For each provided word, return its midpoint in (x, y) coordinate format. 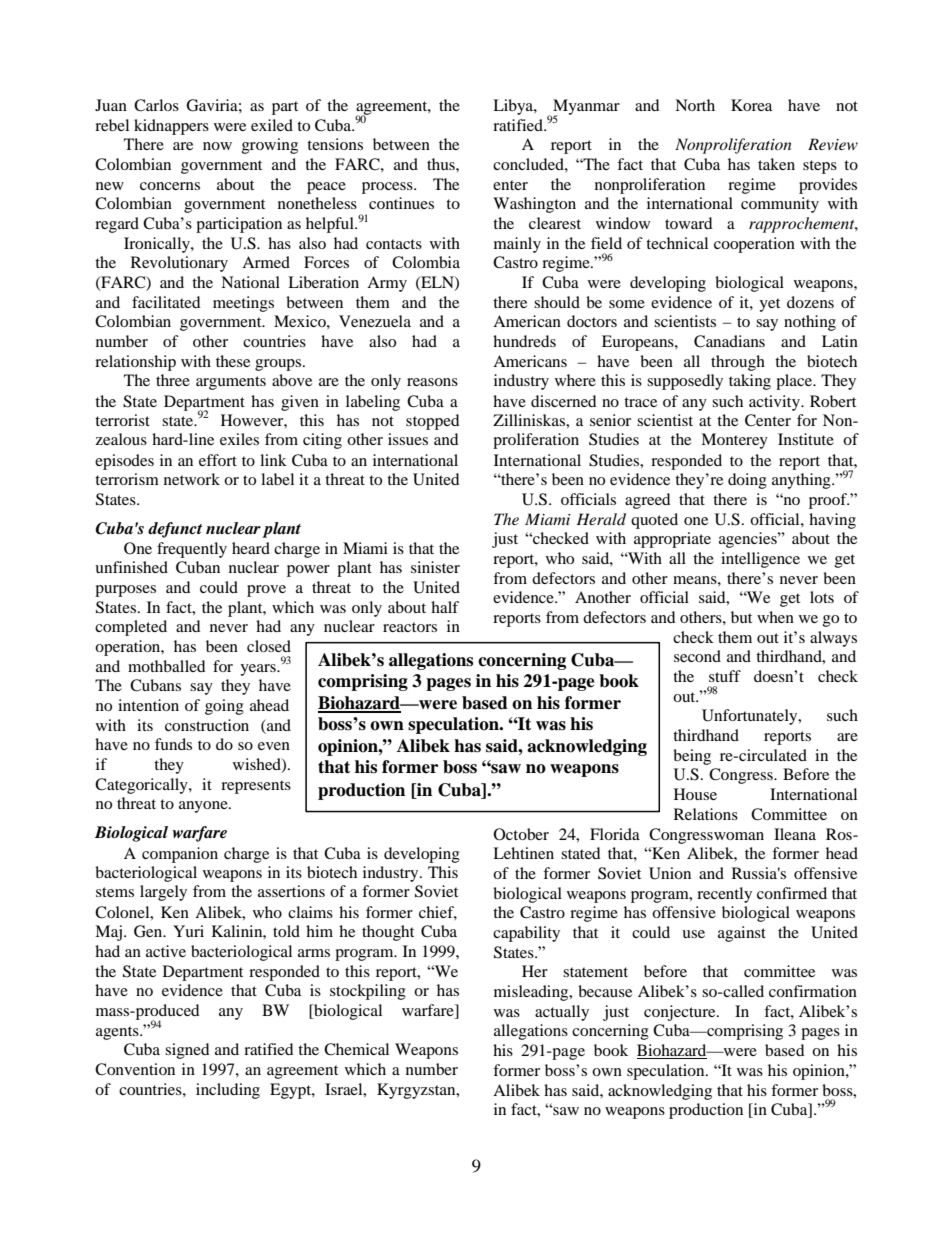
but (741, 617)
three (173, 380)
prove (266, 591)
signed (187, 1051)
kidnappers (171, 127)
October (521, 834)
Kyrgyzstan (417, 1091)
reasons (432, 382)
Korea (751, 105)
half (445, 607)
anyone (204, 807)
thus (442, 164)
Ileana (795, 834)
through (738, 363)
